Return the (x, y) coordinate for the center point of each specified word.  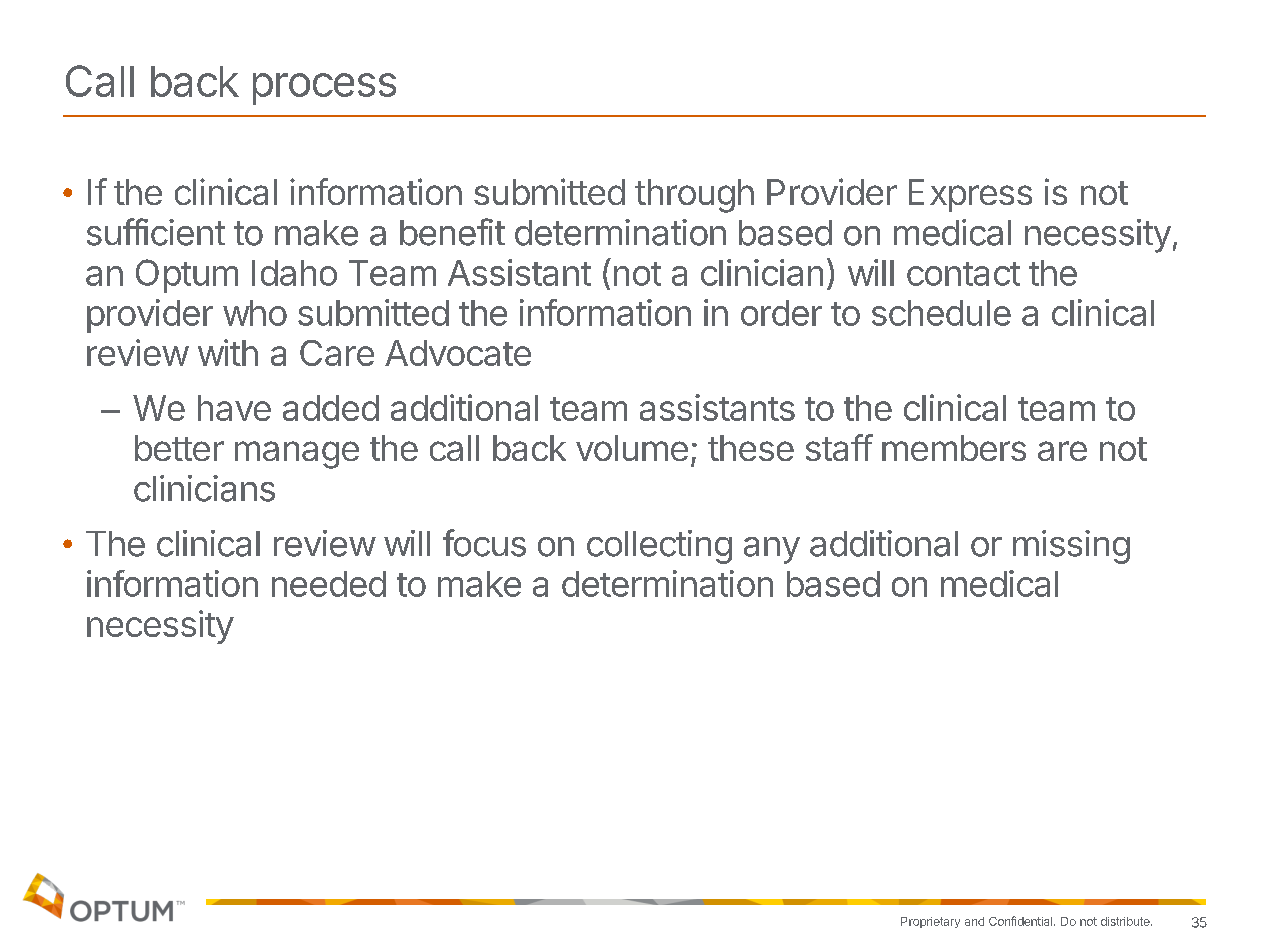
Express (970, 195)
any (772, 550)
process (324, 89)
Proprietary (930, 922)
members (954, 448)
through (694, 196)
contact (963, 274)
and (974, 921)
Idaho (294, 273)
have (234, 408)
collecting (659, 547)
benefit (452, 232)
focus (484, 543)
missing (1071, 547)
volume (632, 448)
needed (329, 584)
